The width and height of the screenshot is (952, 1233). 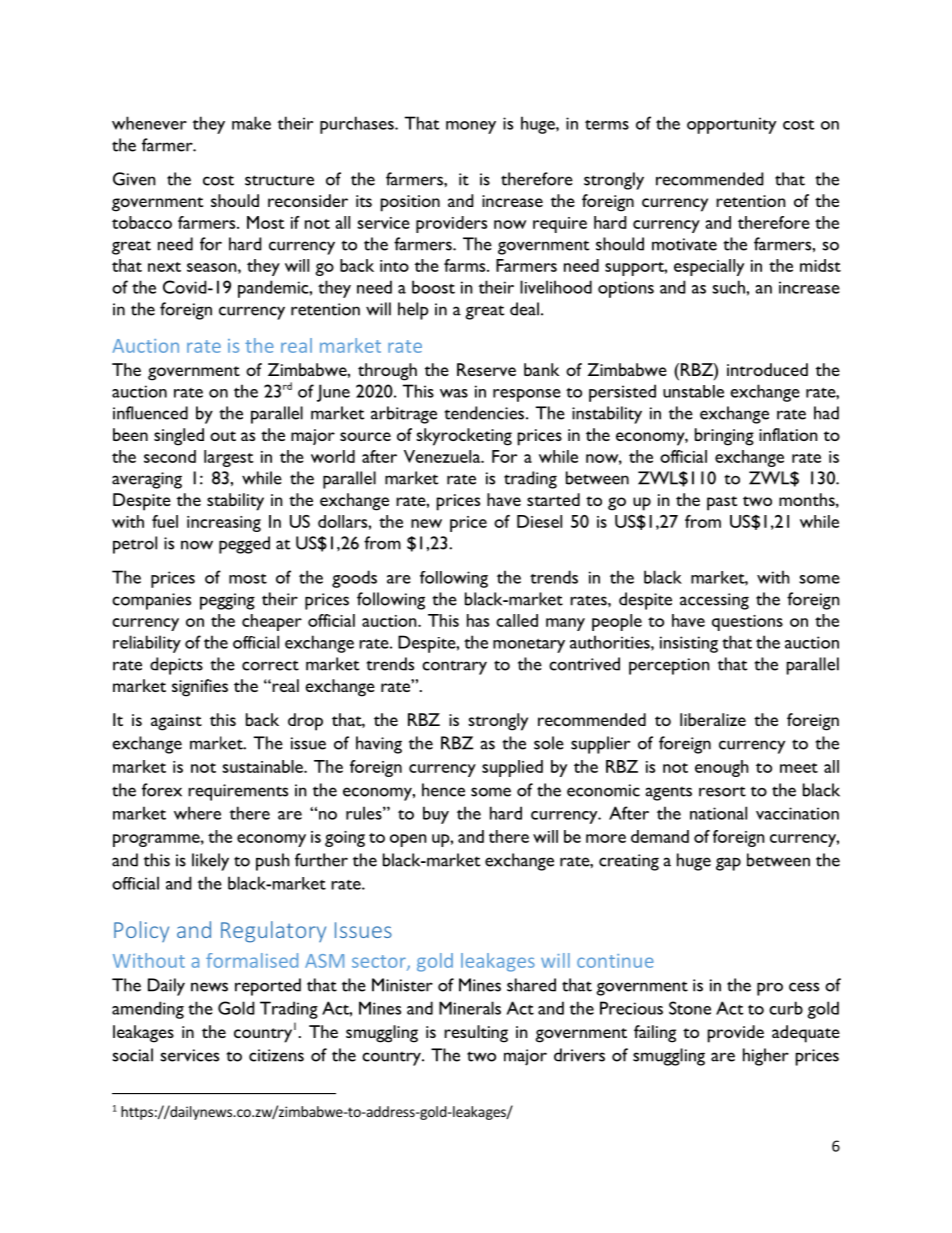 What do you see at coordinates (251, 123) in the screenshot?
I see `make` at bounding box center [251, 123].
